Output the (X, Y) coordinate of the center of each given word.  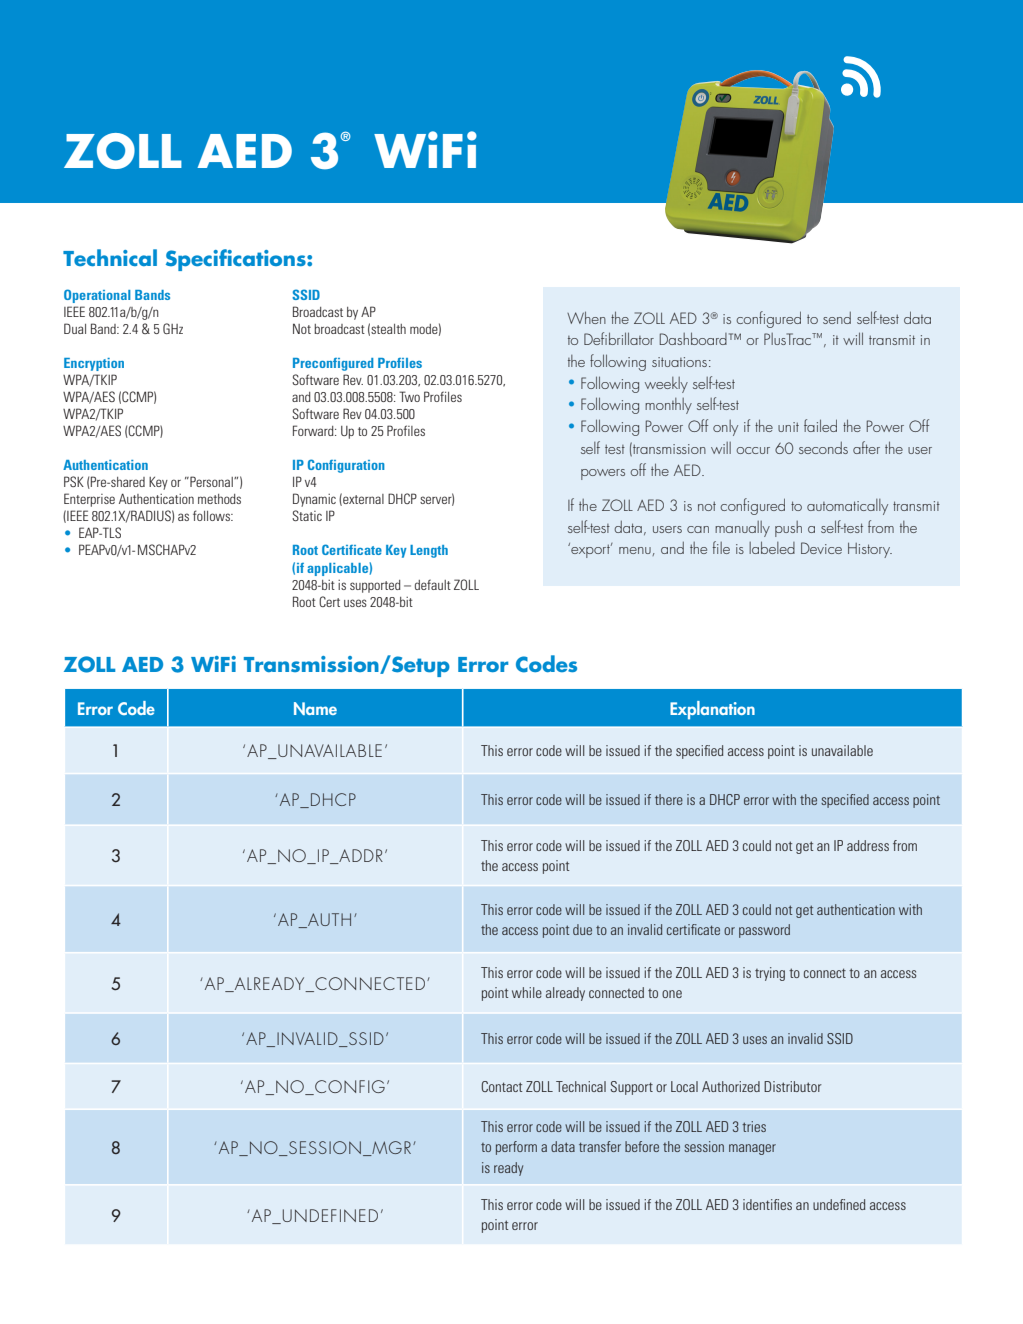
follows (212, 515)
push (788, 529)
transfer (600, 1146)
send (837, 318)
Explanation (712, 710)
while (527, 992)
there (669, 799)
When (586, 317)
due (582, 929)
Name (315, 708)
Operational (97, 296)
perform (516, 1148)
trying (770, 974)
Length (429, 551)
